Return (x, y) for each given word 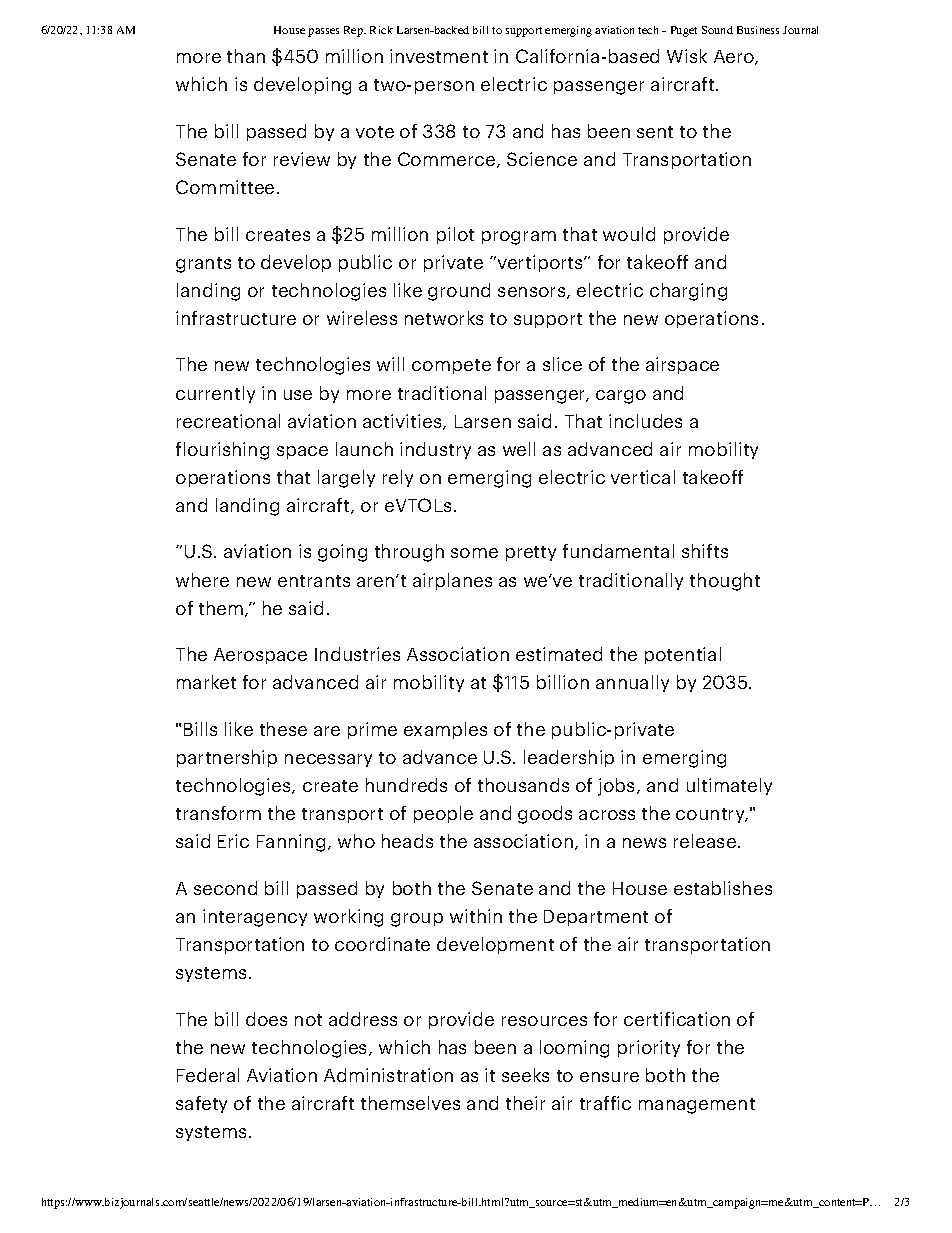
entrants (314, 581)
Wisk (687, 56)
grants (203, 265)
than (246, 56)
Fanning (291, 843)
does (266, 1019)
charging (688, 292)
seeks (525, 1075)
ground (459, 292)
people (443, 814)
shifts (705, 551)
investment (439, 56)
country (711, 815)
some (474, 553)
